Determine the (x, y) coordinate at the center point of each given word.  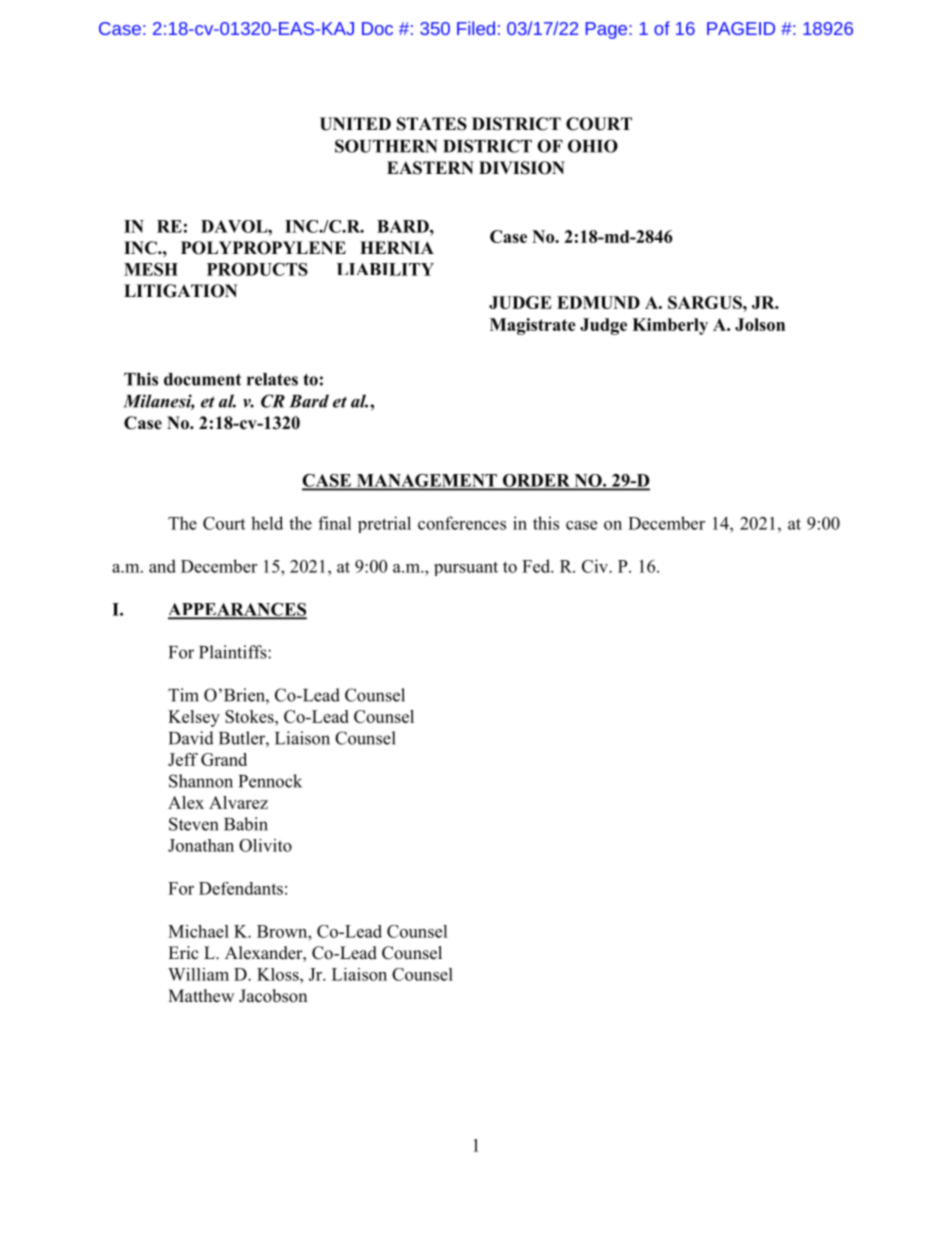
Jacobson (273, 996)
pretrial (384, 524)
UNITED (355, 124)
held (267, 523)
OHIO (593, 146)
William (198, 974)
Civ (596, 566)
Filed (476, 28)
